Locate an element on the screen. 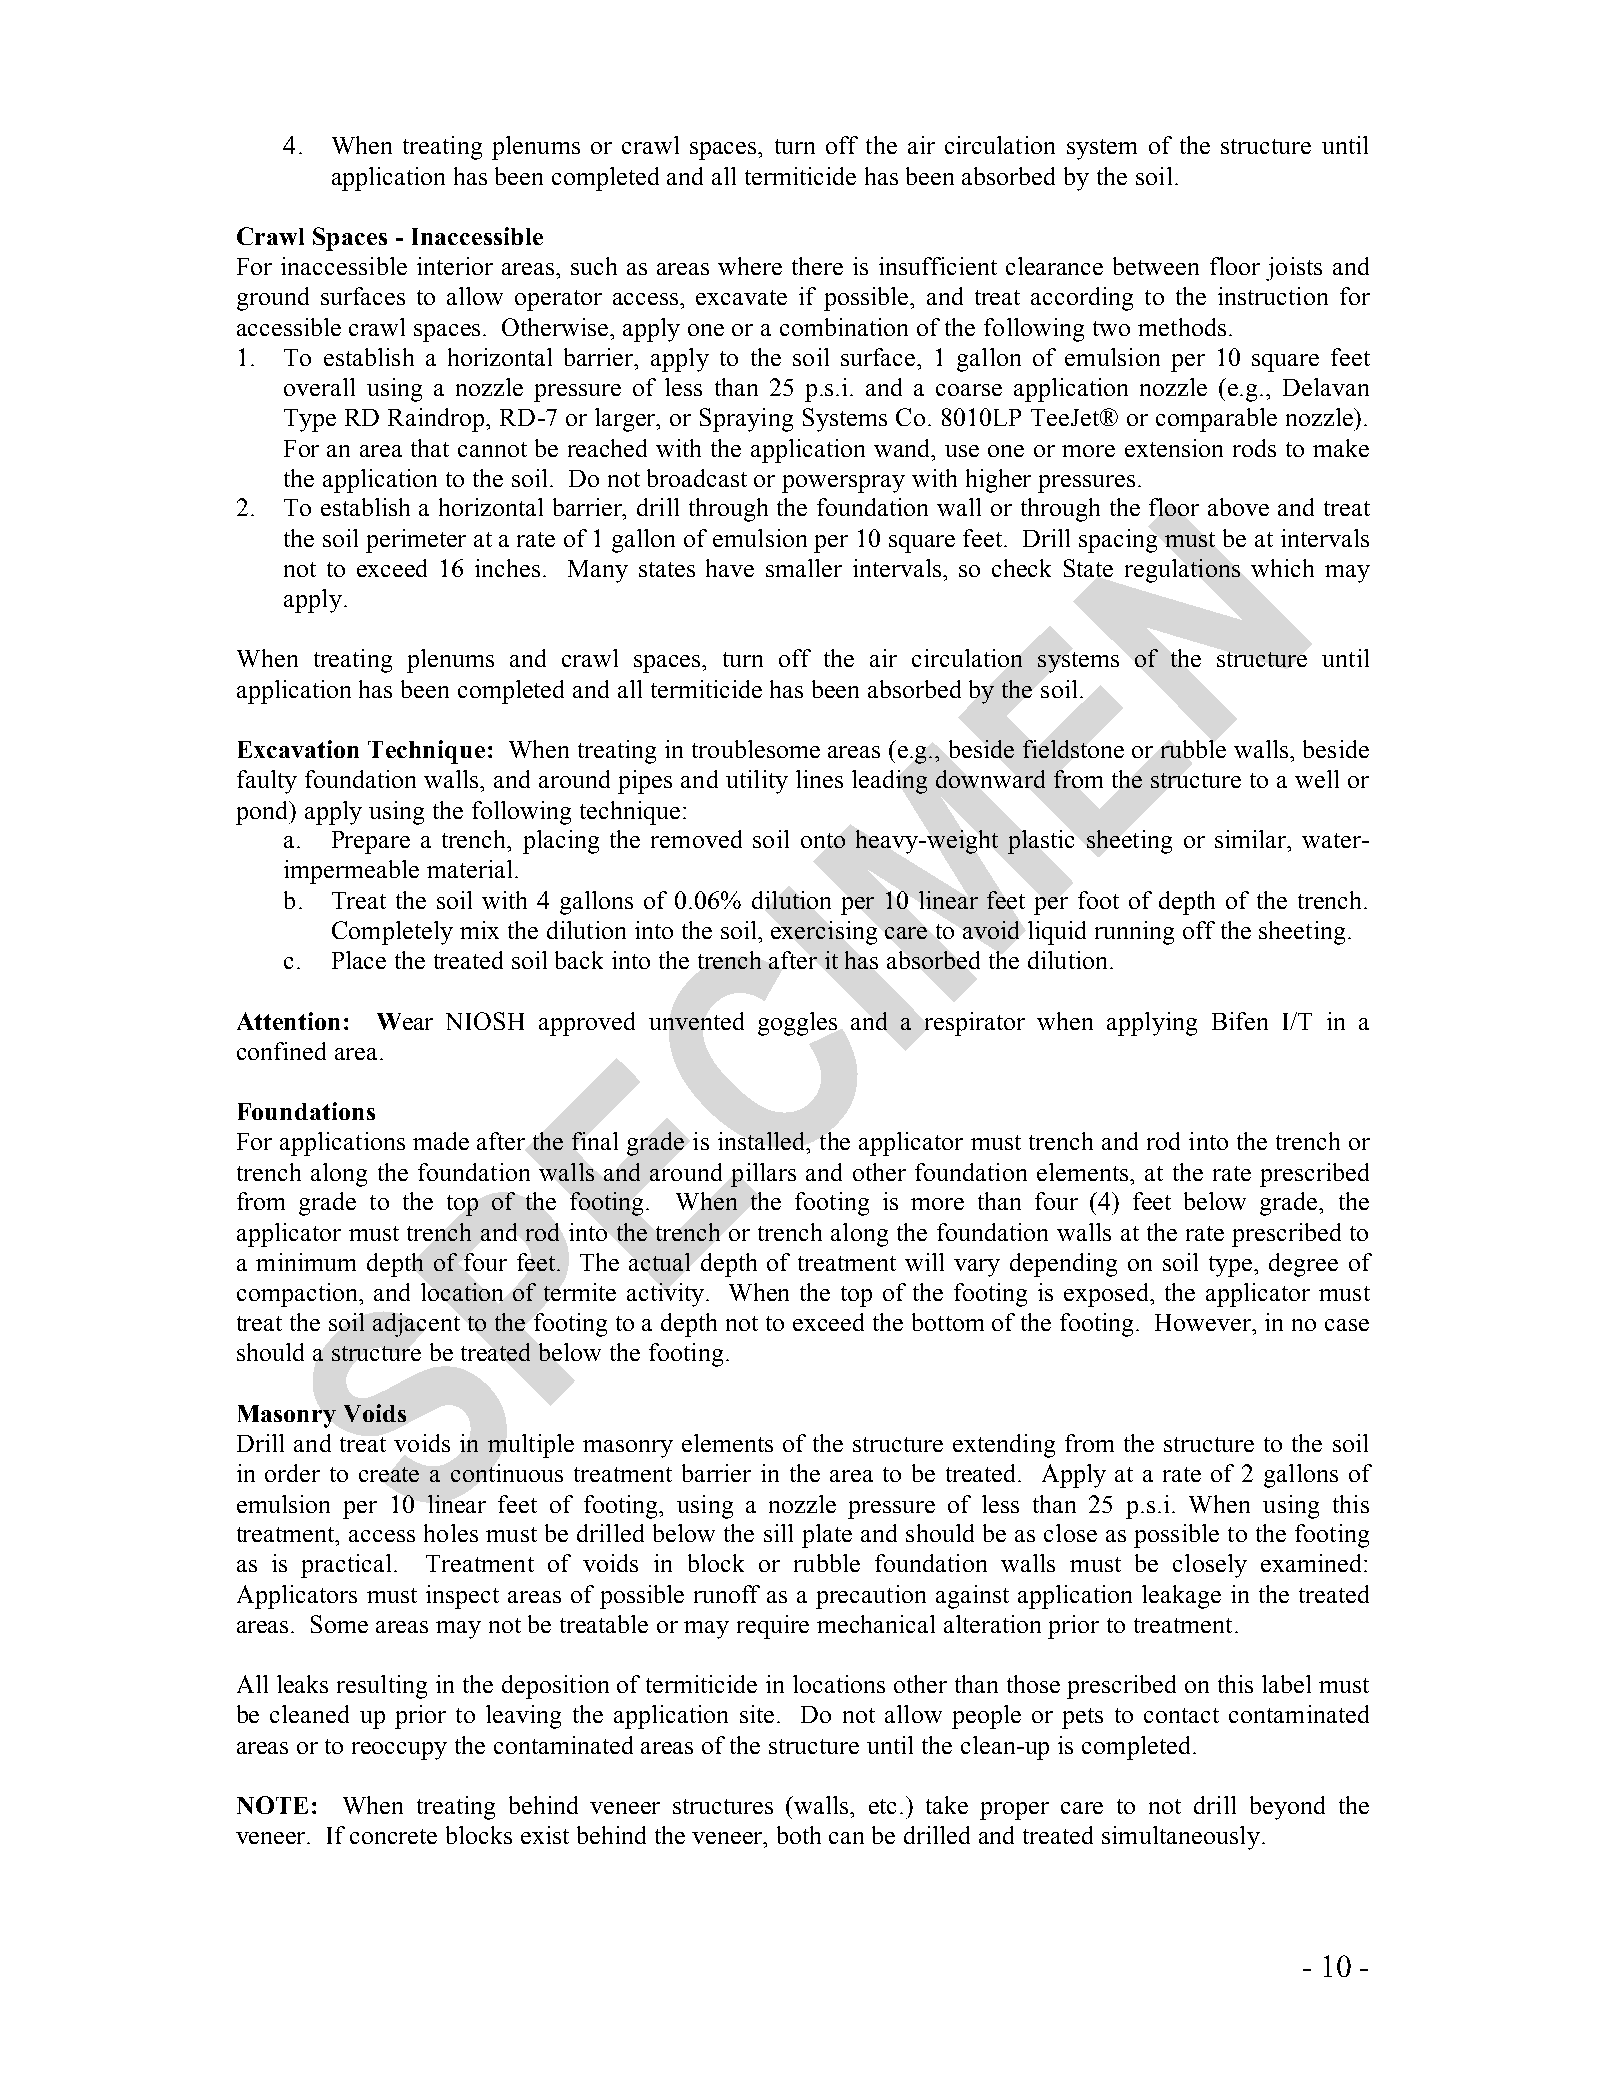 This screenshot has height=2078, width=1606. interior is located at coordinates (455, 266).
